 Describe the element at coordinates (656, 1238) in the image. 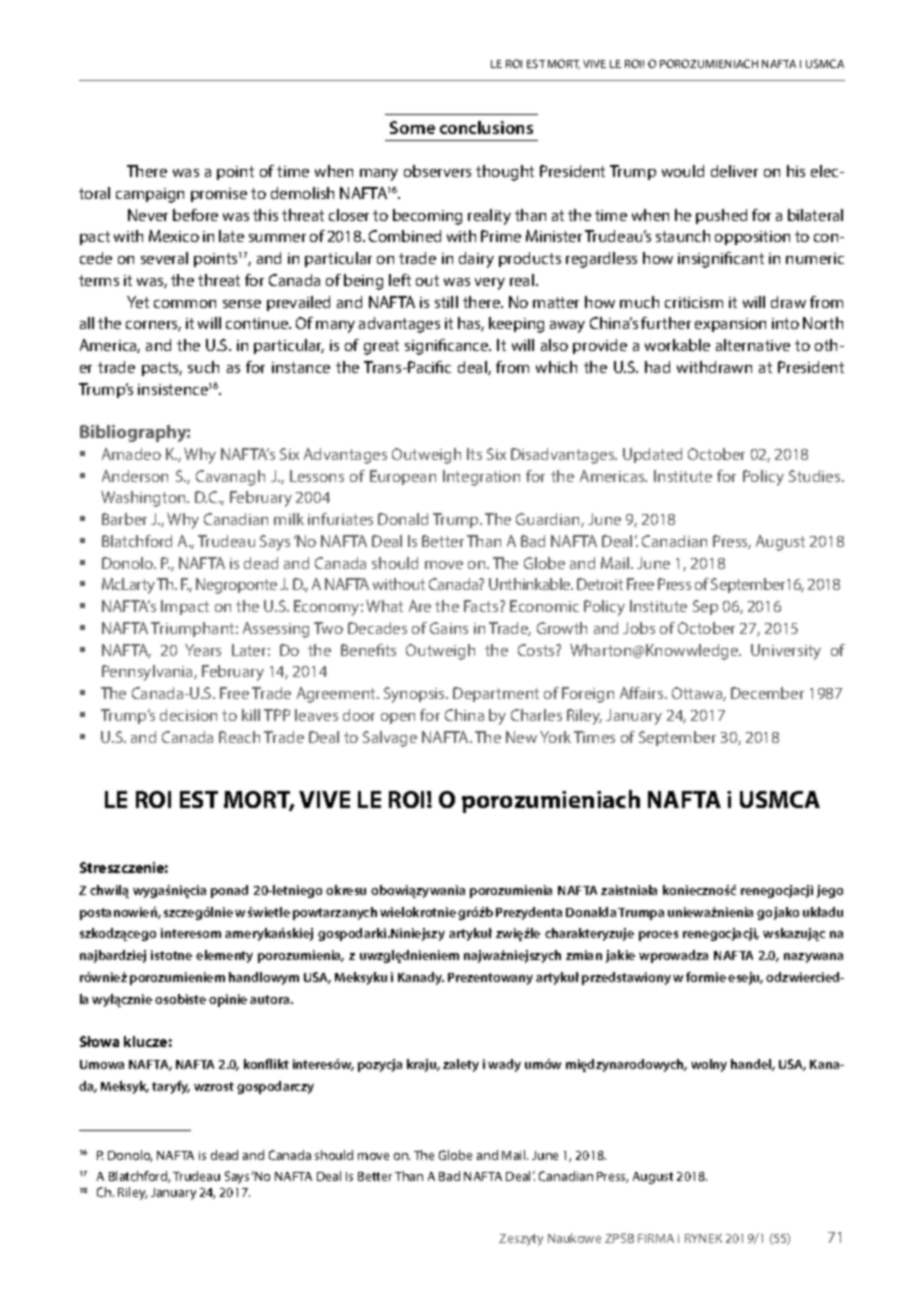

I see `FIRMA` at that location.
